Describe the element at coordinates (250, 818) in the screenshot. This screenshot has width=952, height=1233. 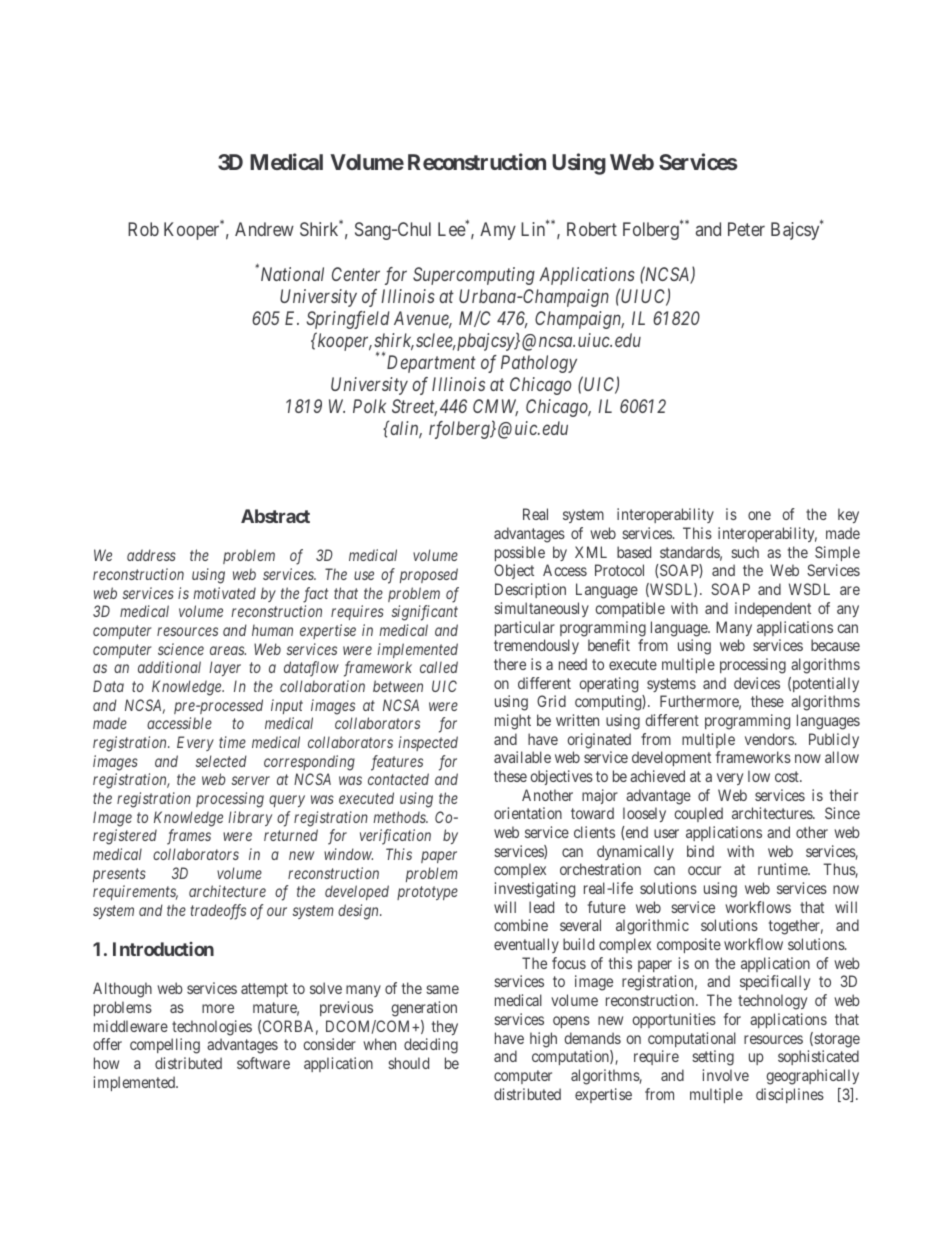
I see `library` at that location.
